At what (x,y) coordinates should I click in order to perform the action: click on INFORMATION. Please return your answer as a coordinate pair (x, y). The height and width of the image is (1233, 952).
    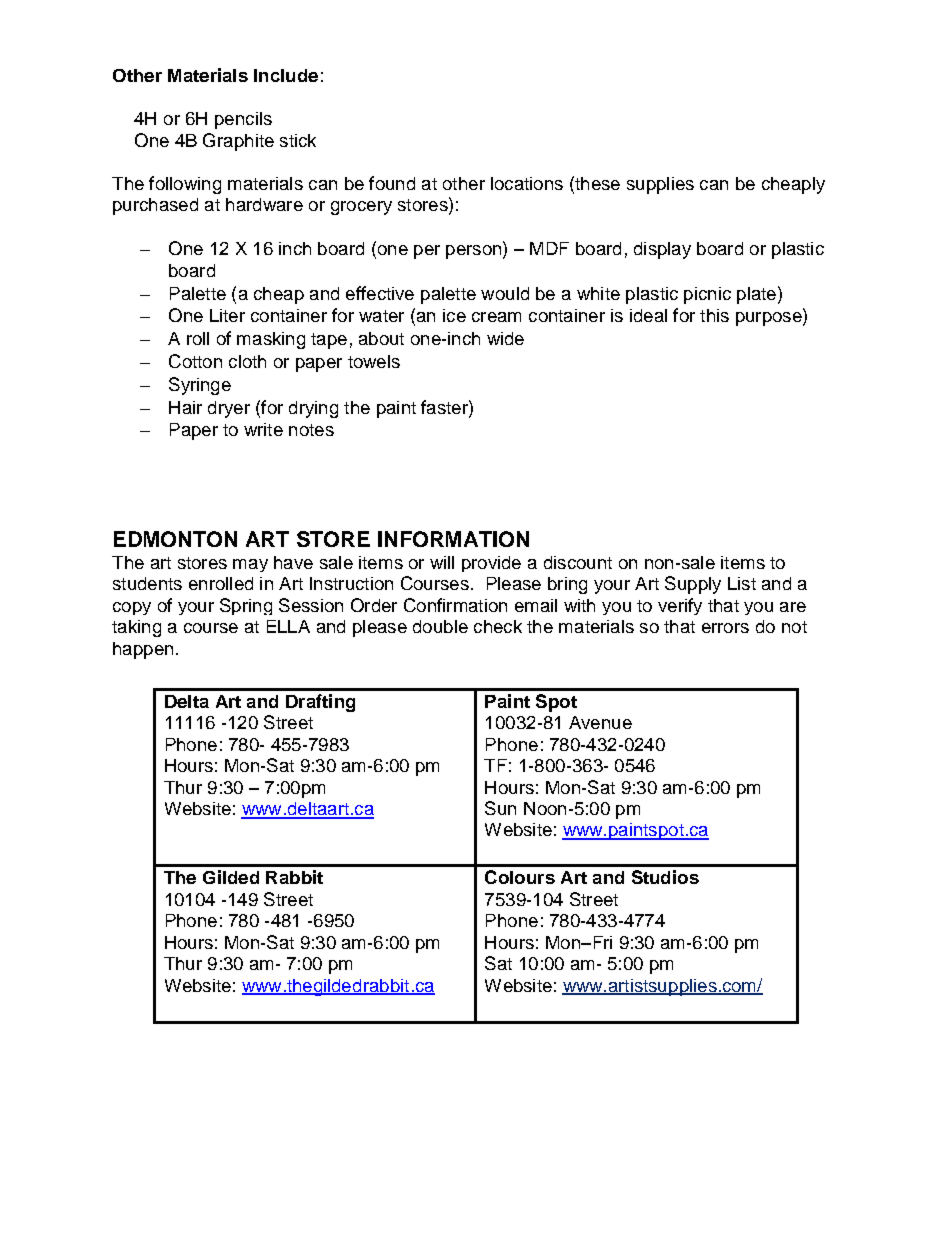
    Looking at the image, I should click on (453, 539).
